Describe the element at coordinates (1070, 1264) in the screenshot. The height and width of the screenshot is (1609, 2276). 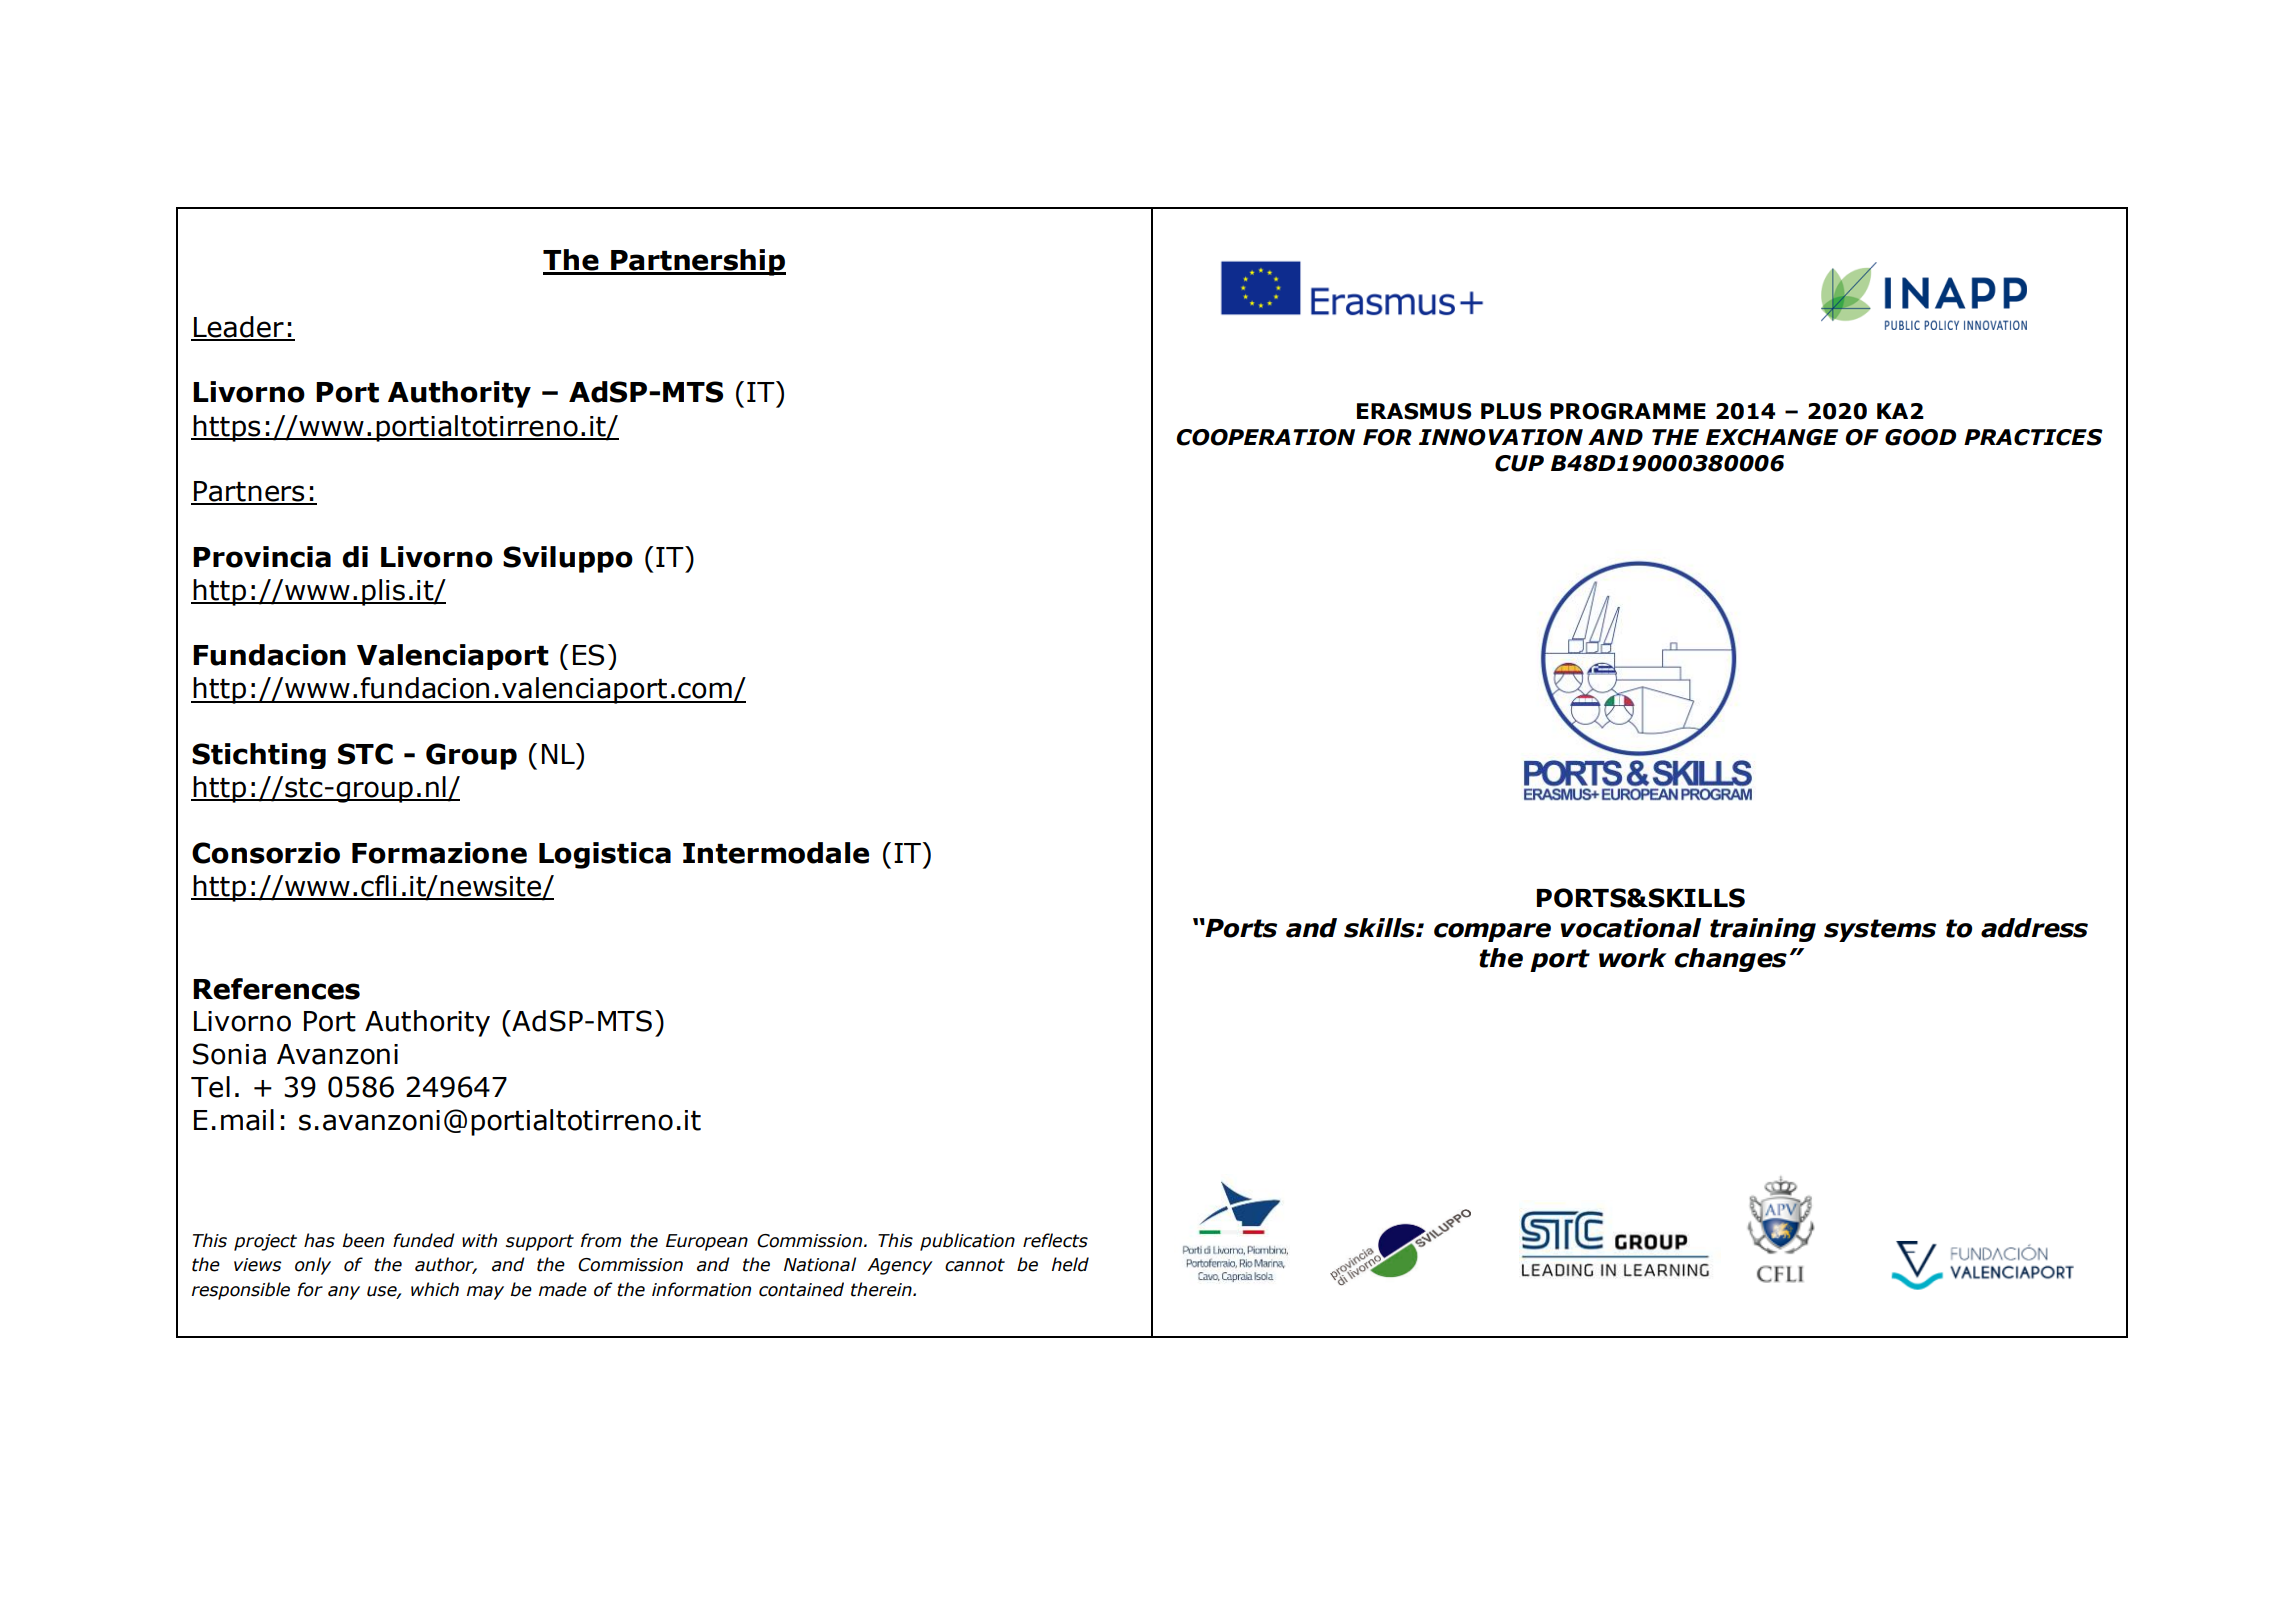
I see `held` at that location.
